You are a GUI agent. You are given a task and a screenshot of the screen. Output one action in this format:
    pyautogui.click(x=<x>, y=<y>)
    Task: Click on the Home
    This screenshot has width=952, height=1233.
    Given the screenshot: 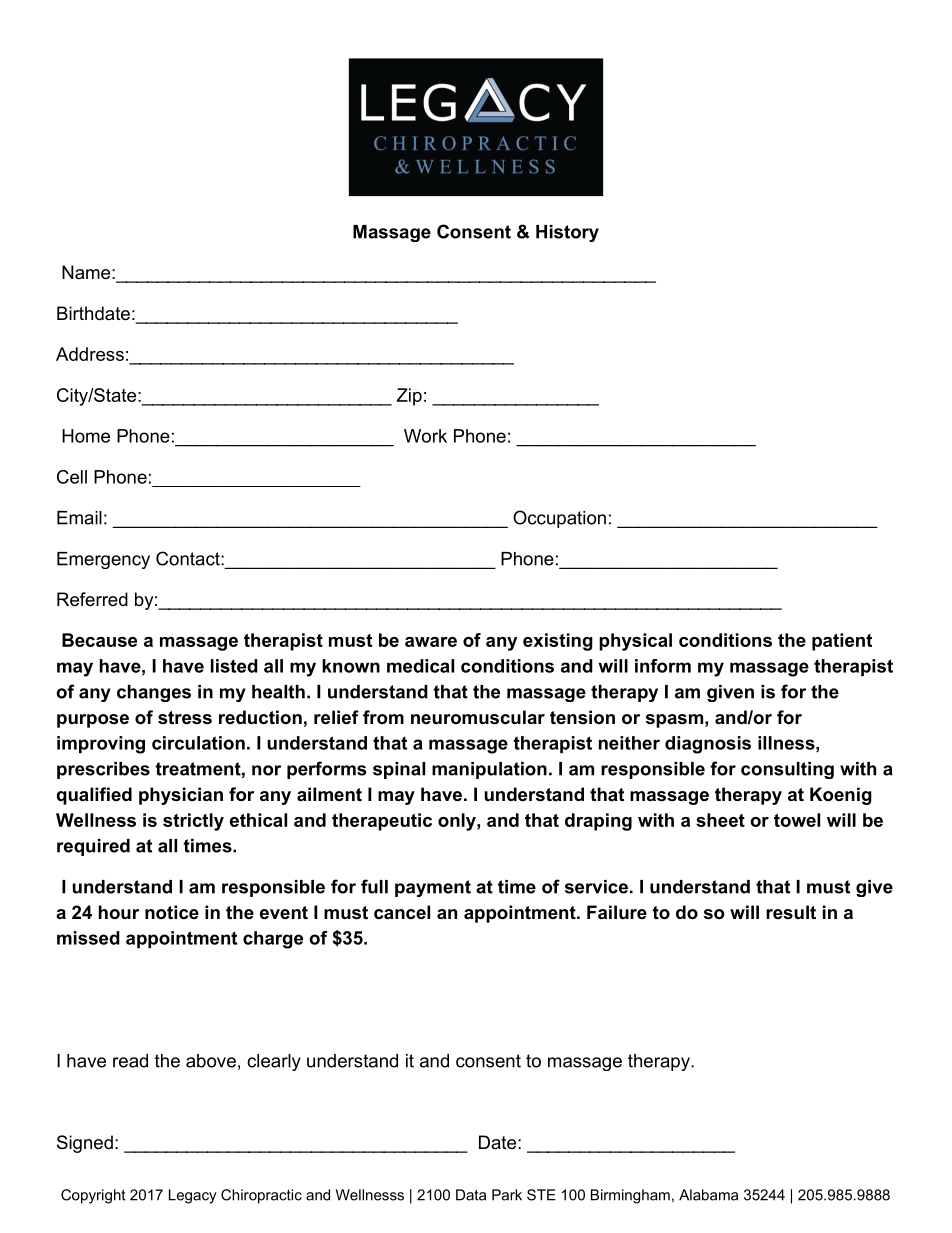 What is the action you would take?
    pyautogui.click(x=86, y=436)
